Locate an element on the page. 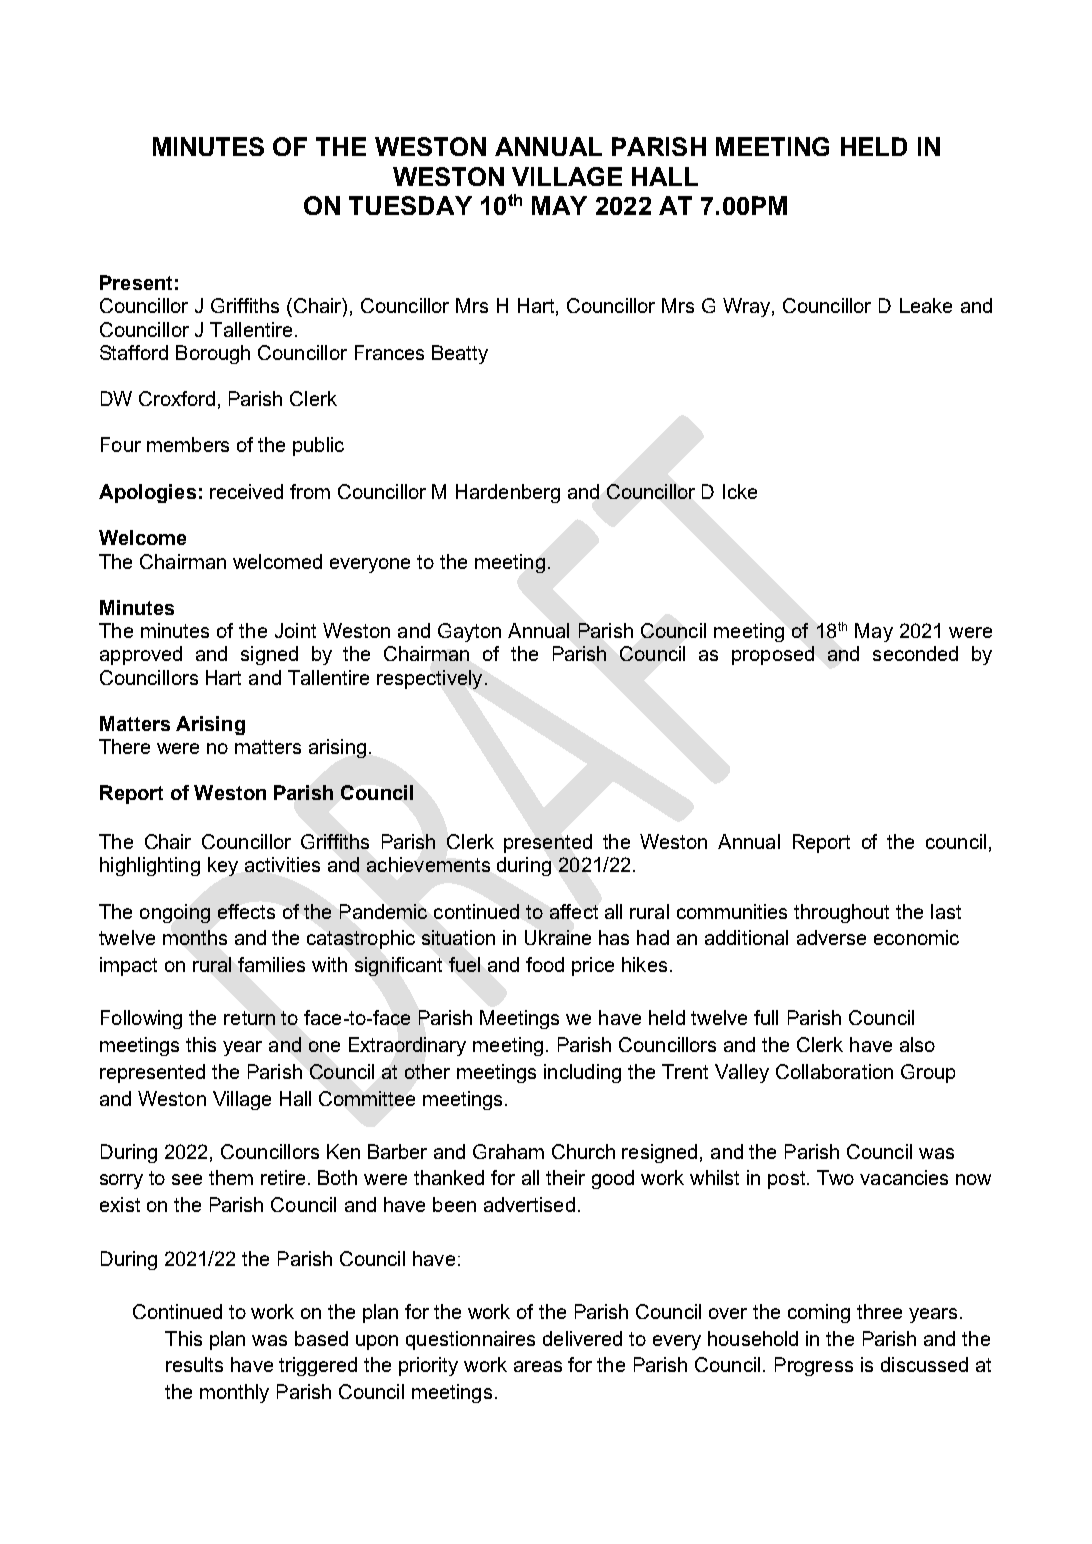 The image size is (1092, 1544). key is located at coordinates (223, 866).
